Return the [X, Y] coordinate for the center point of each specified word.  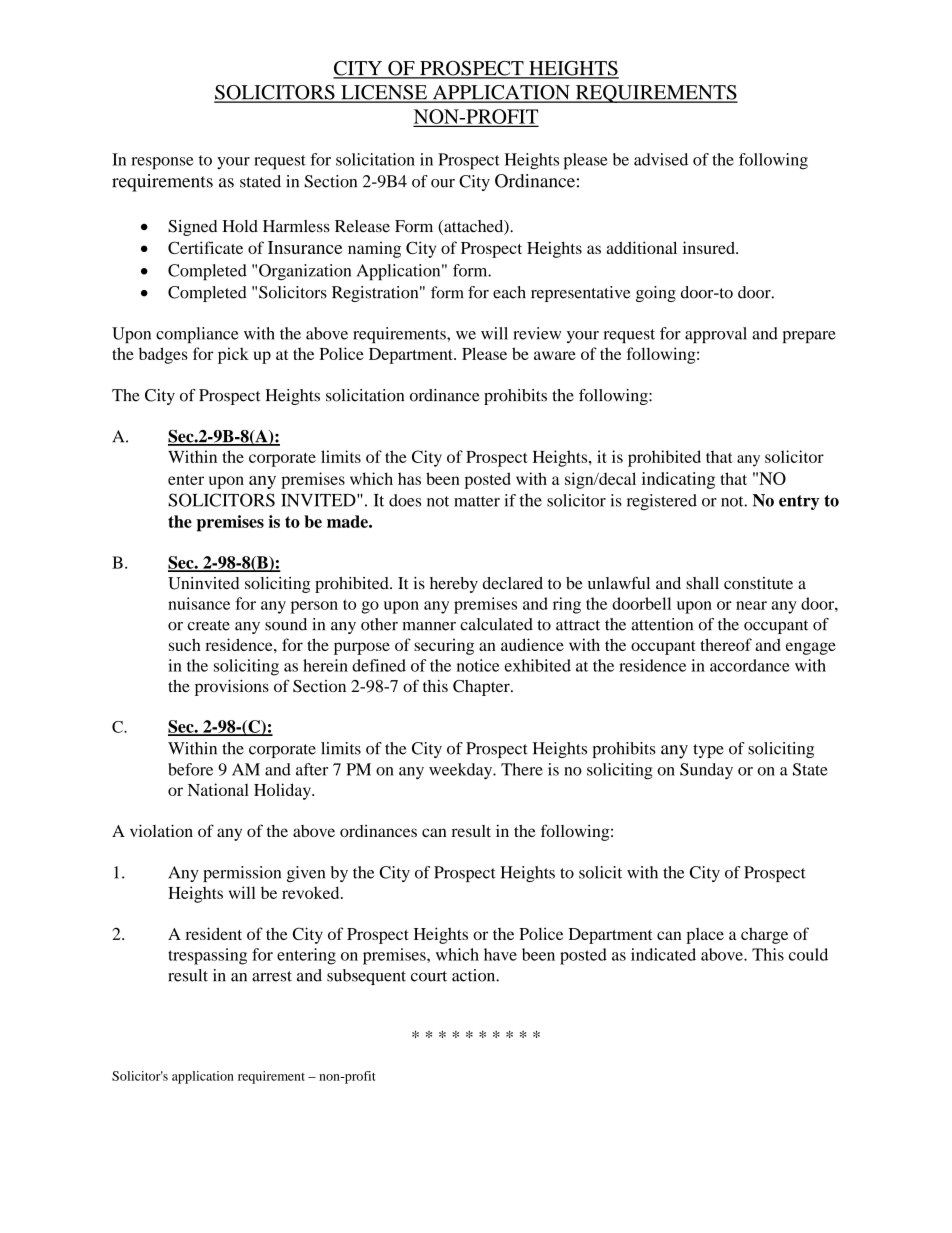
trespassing [207, 956]
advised [661, 159]
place [705, 936]
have [500, 954]
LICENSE [384, 93]
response [162, 163]
